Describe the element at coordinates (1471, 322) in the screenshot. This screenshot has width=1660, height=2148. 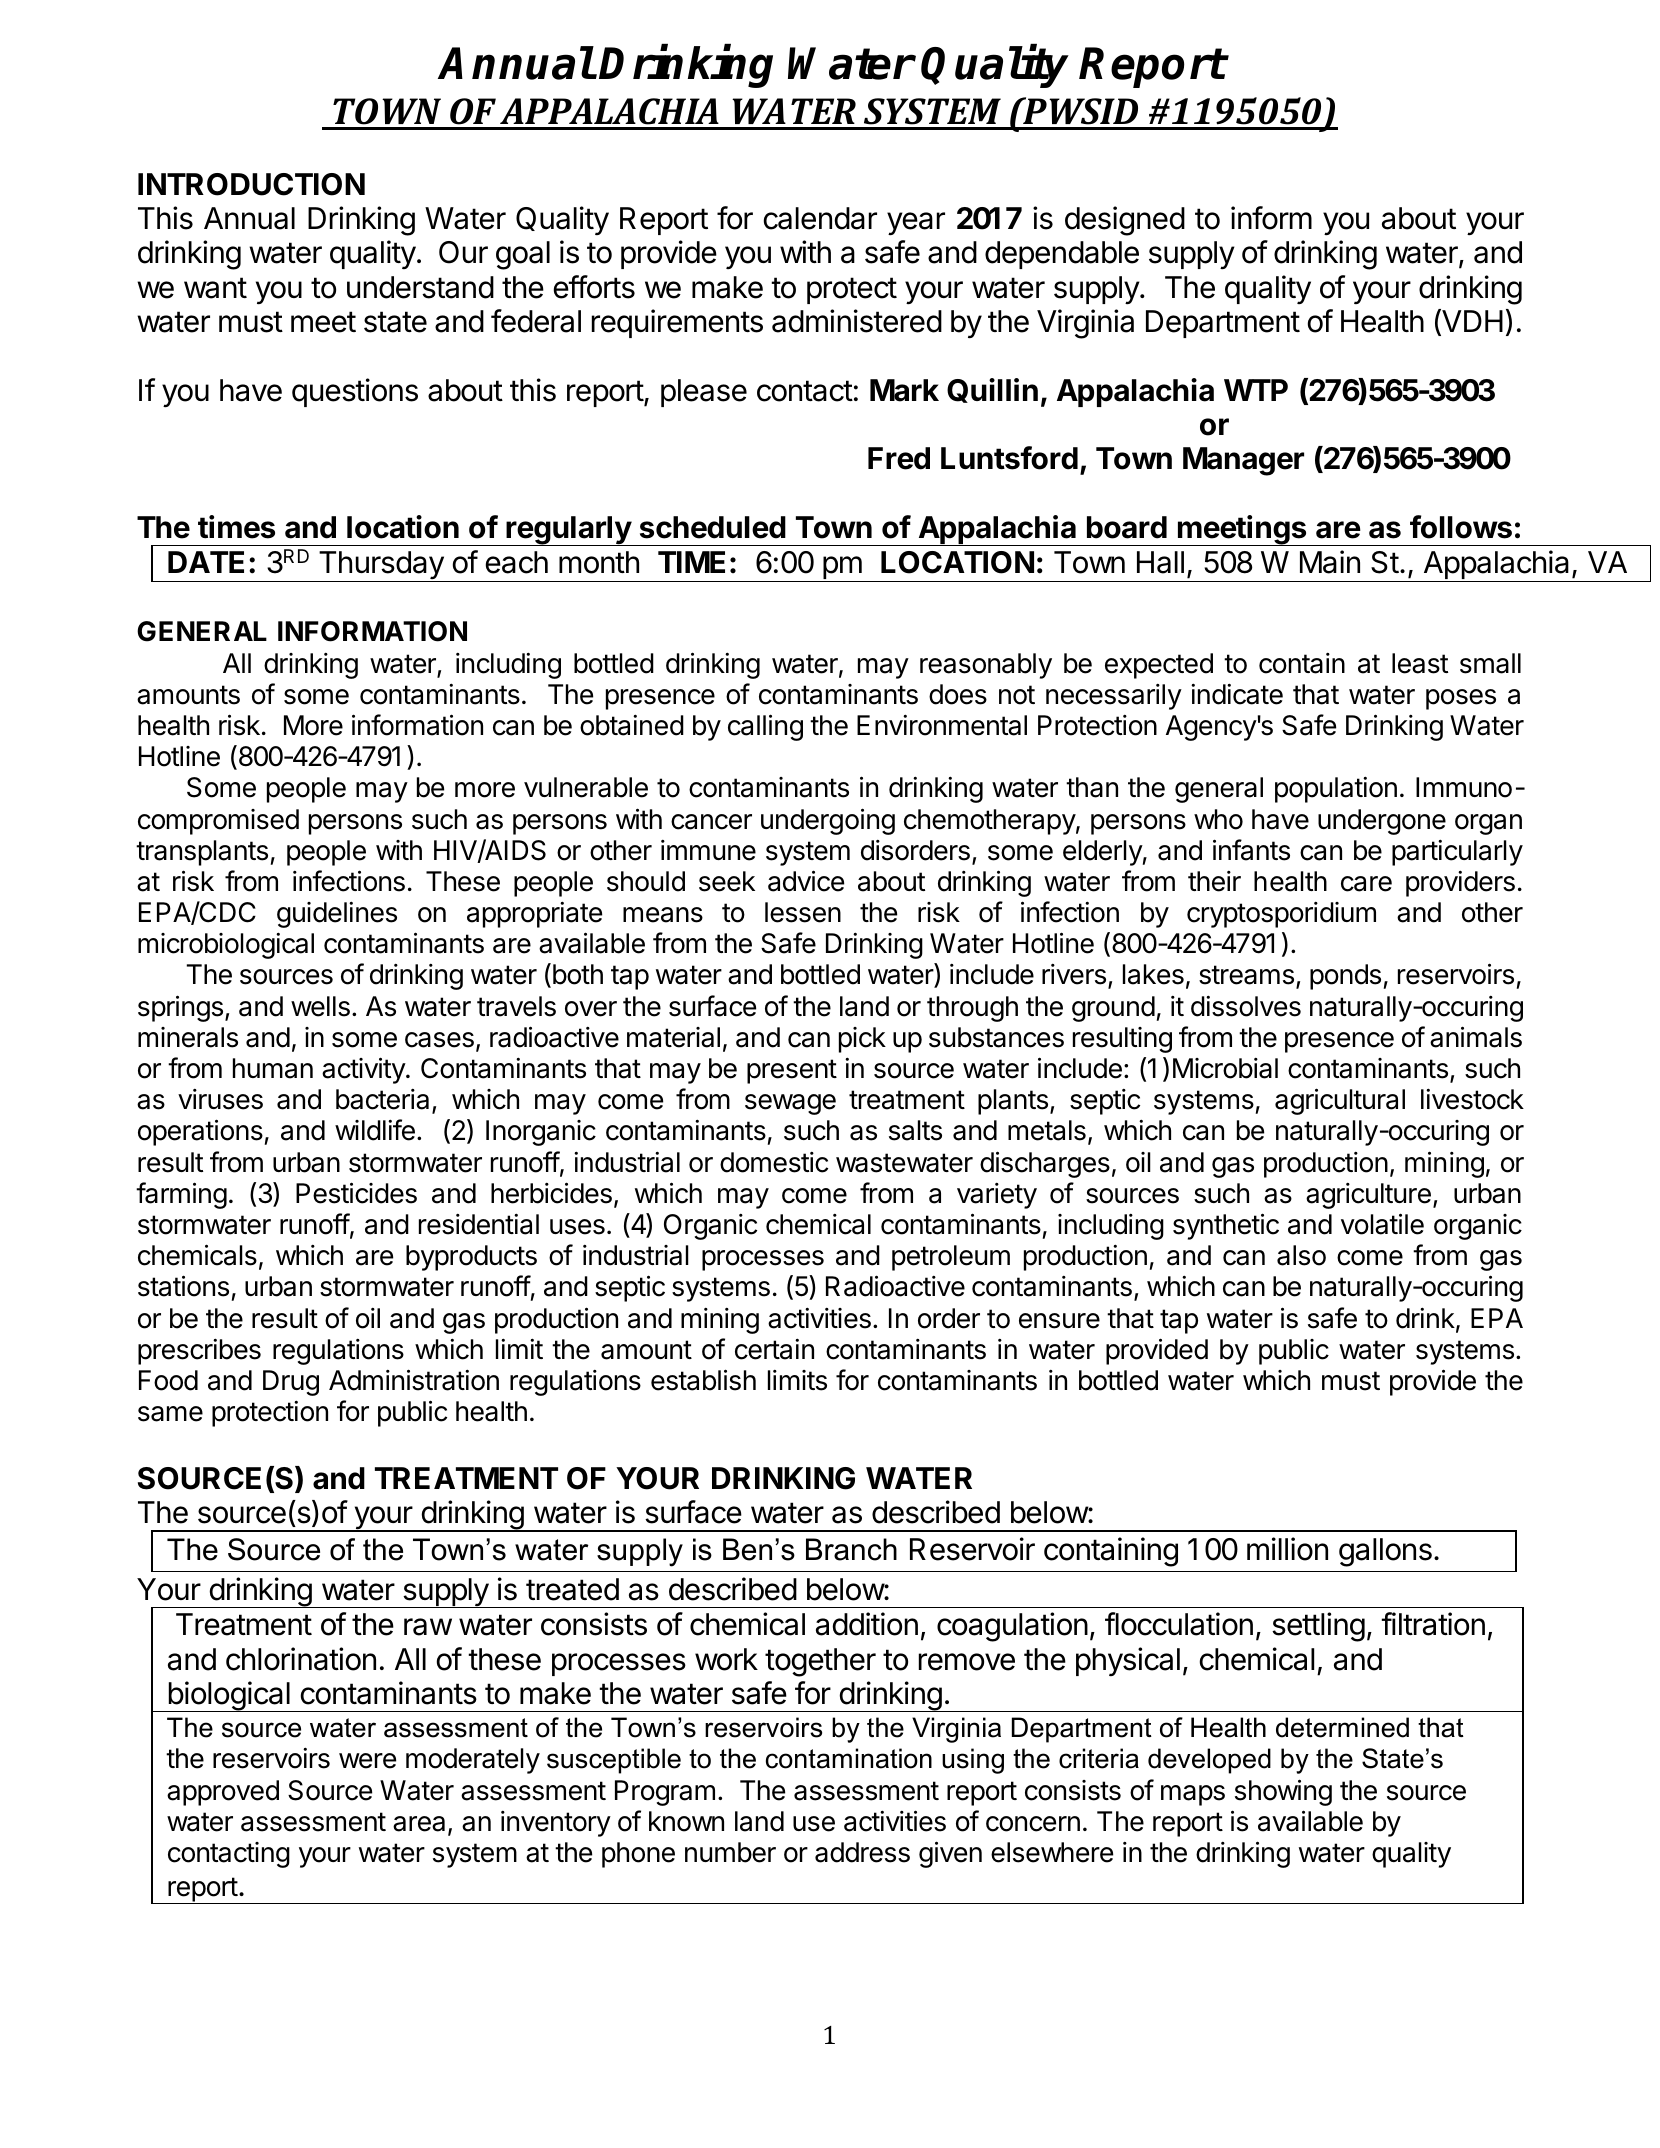
I see `VDH` at that location.
